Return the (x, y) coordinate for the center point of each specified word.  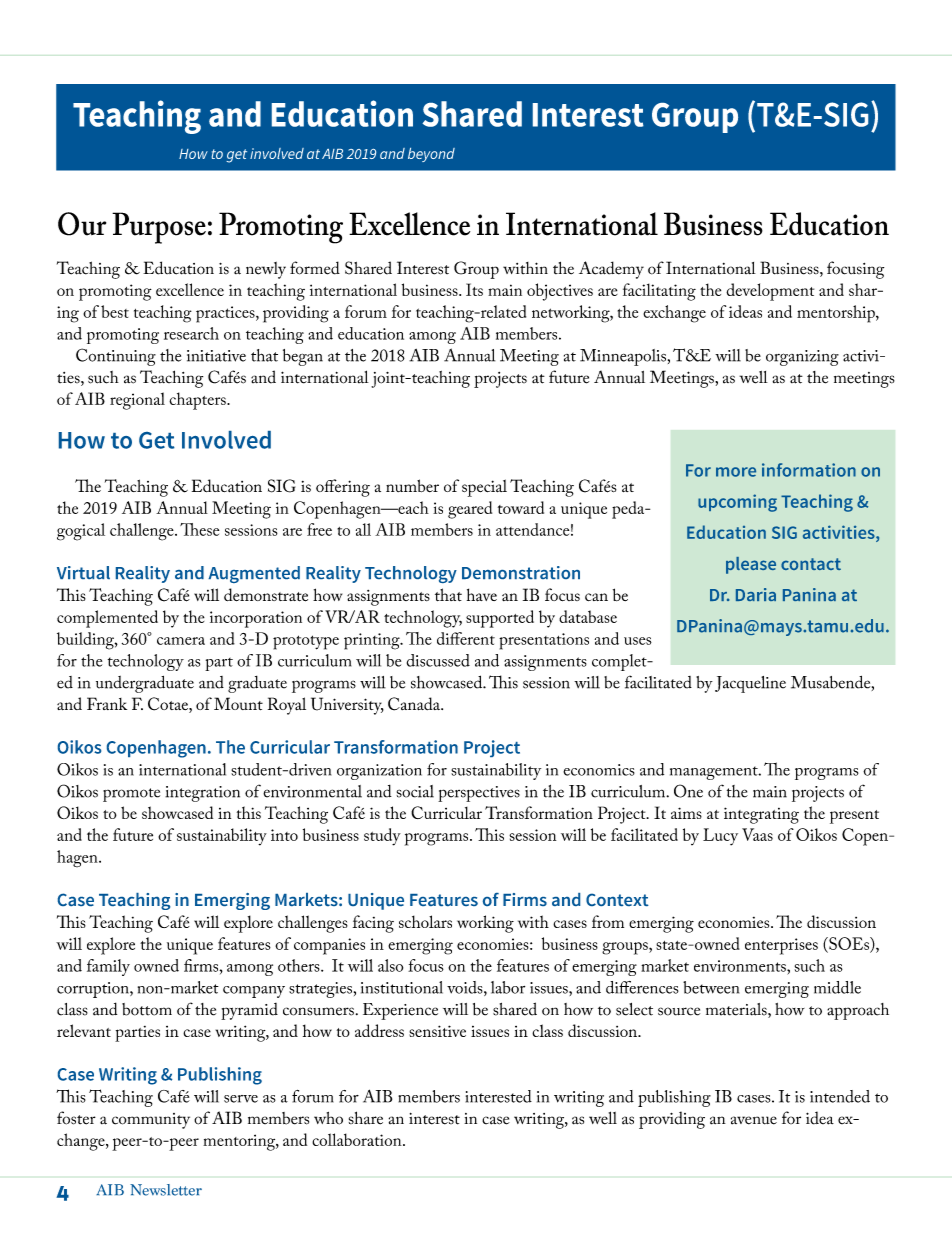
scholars (425, 921)
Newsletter (166, 1190)
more (736, 472)
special (484, 488)
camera (181, 641)
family (108, 967)
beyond (431, 155)
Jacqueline (750, 684)
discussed (438, 660)
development (770, 292)
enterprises (781, 946)
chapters (198, 401)
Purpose (159, 228)
